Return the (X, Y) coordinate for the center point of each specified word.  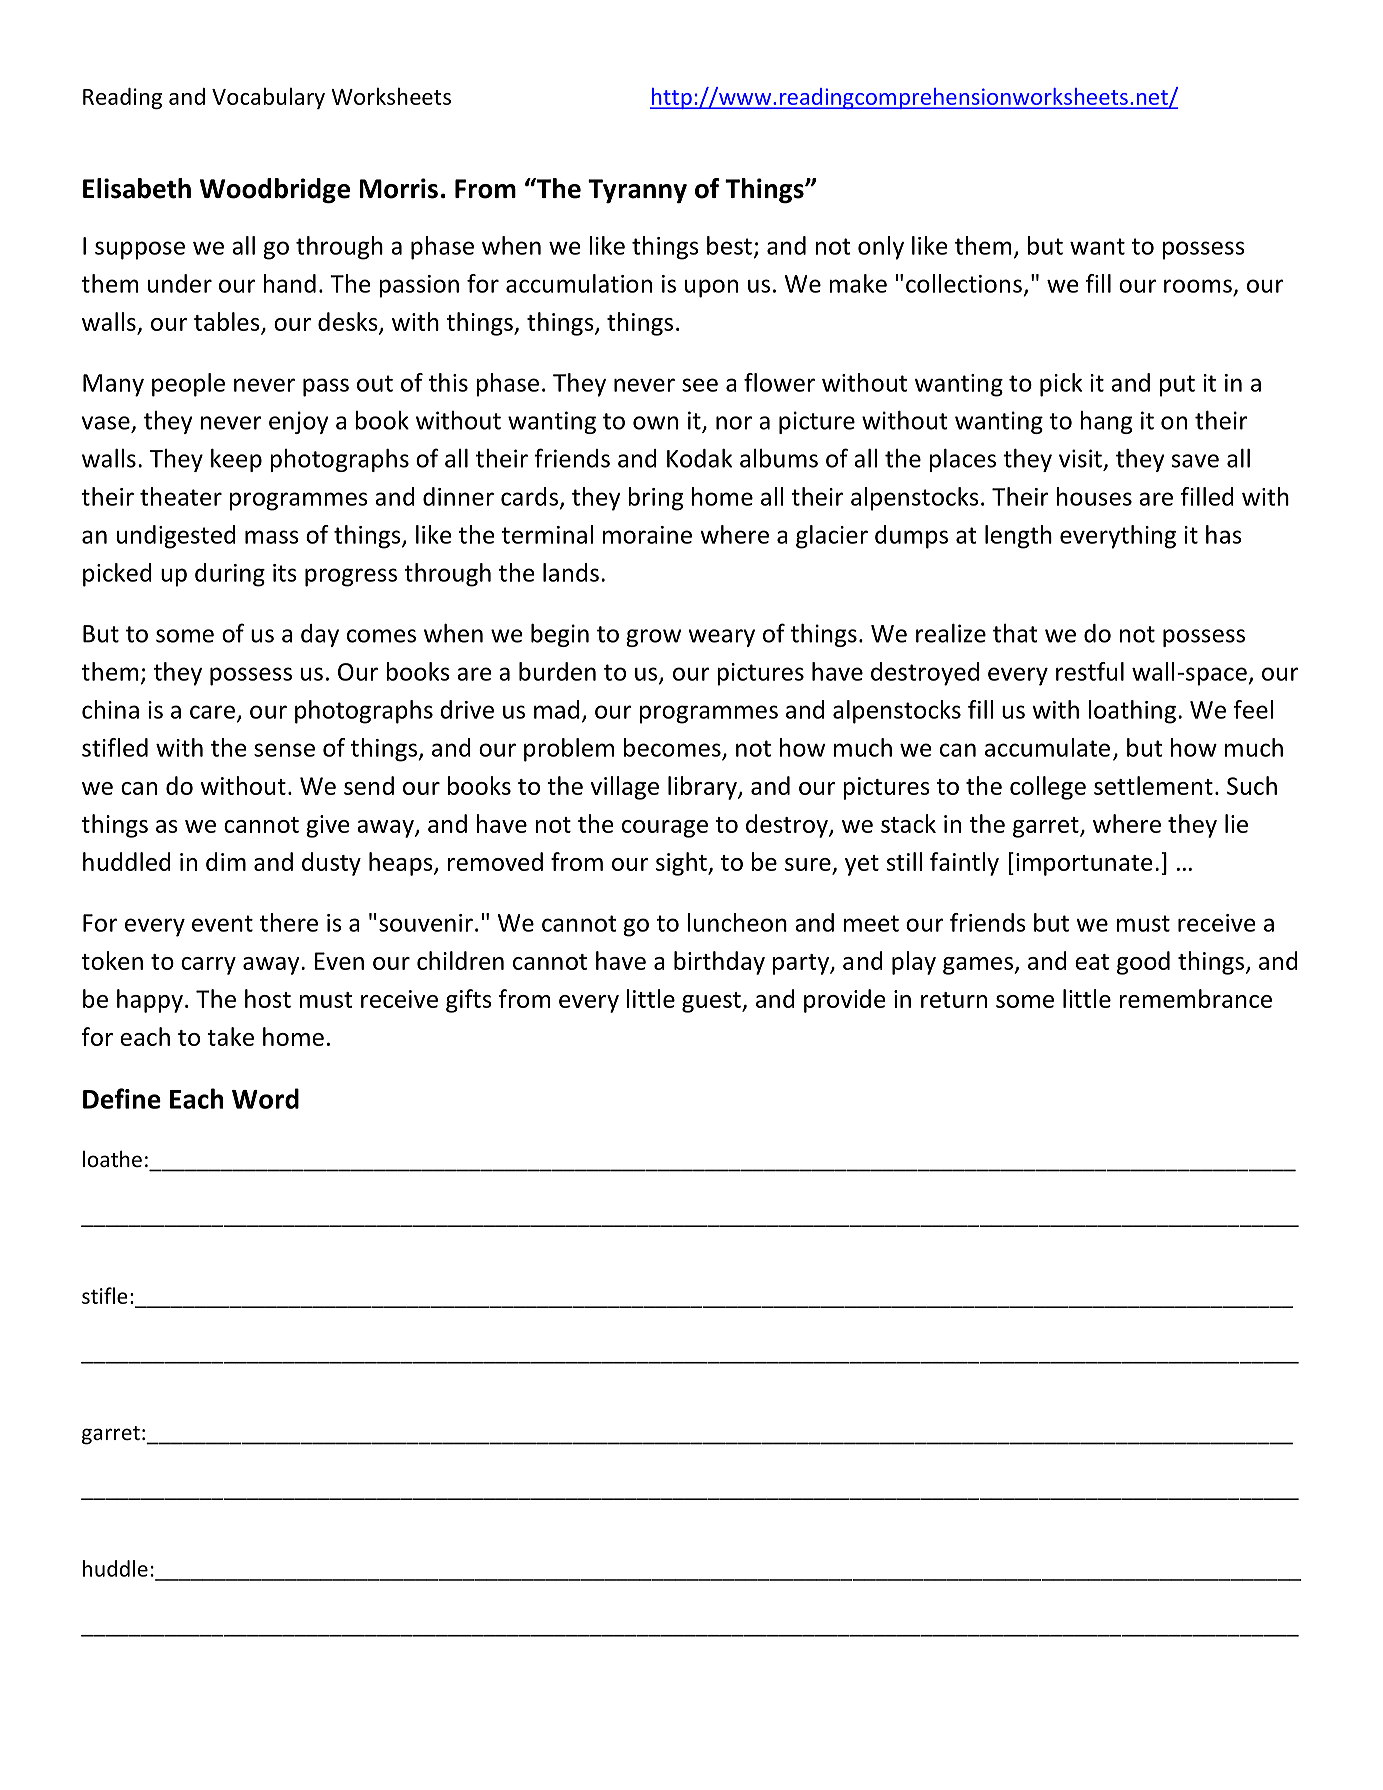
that (1015, 633)
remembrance (1195, 998)
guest (712, 1002)
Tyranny (637, 191)
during (230, 575)
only (881, 248)
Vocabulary (268, 98)
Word (265, 1098)
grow (653, 638)
